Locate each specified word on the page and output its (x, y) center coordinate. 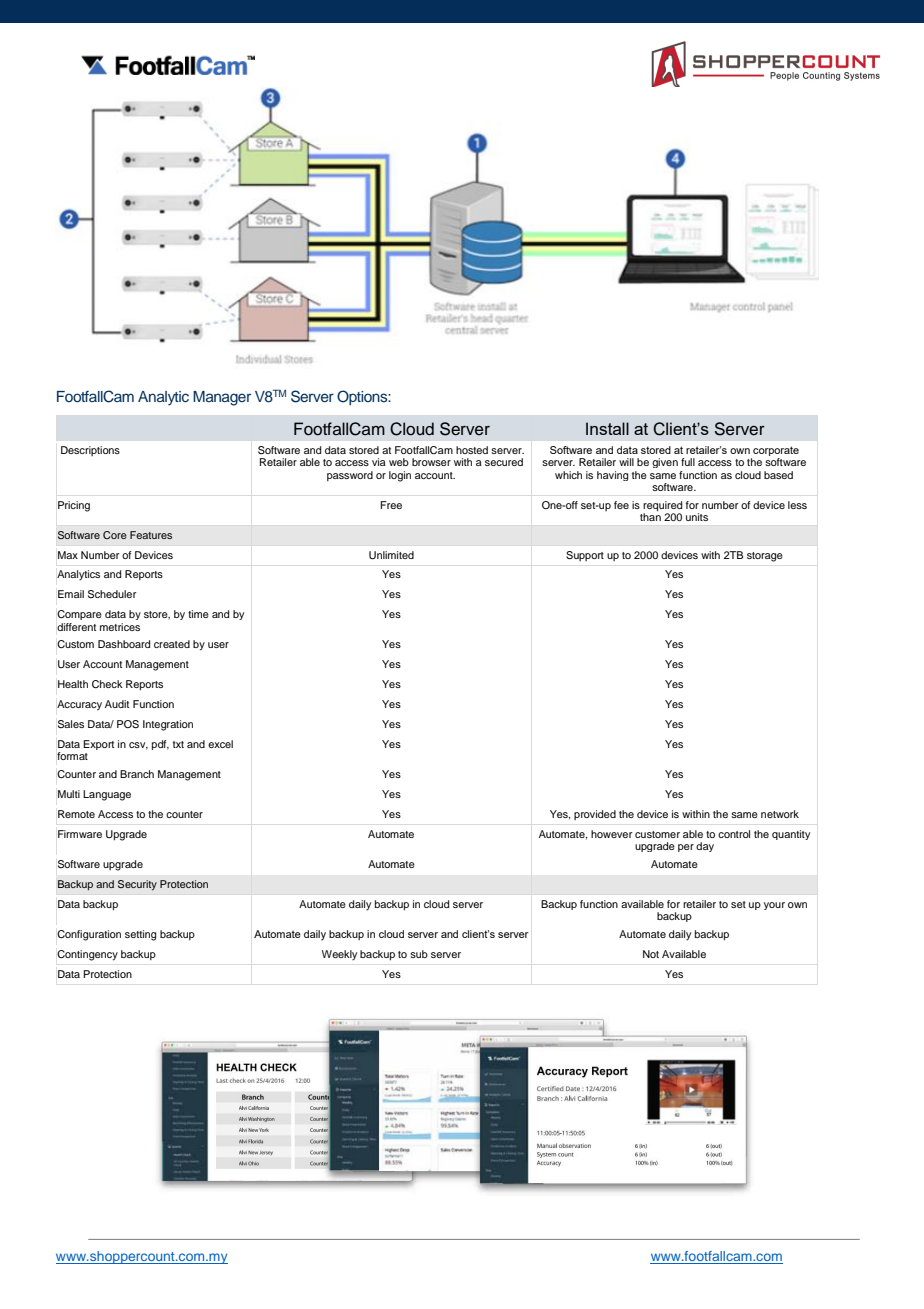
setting (140, 935)
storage (765, 557)
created (172, 644)
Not (651, 954)
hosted (472, 450)
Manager (222, 398)
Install (607, 428)
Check (107, 684)
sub (419, 954)
